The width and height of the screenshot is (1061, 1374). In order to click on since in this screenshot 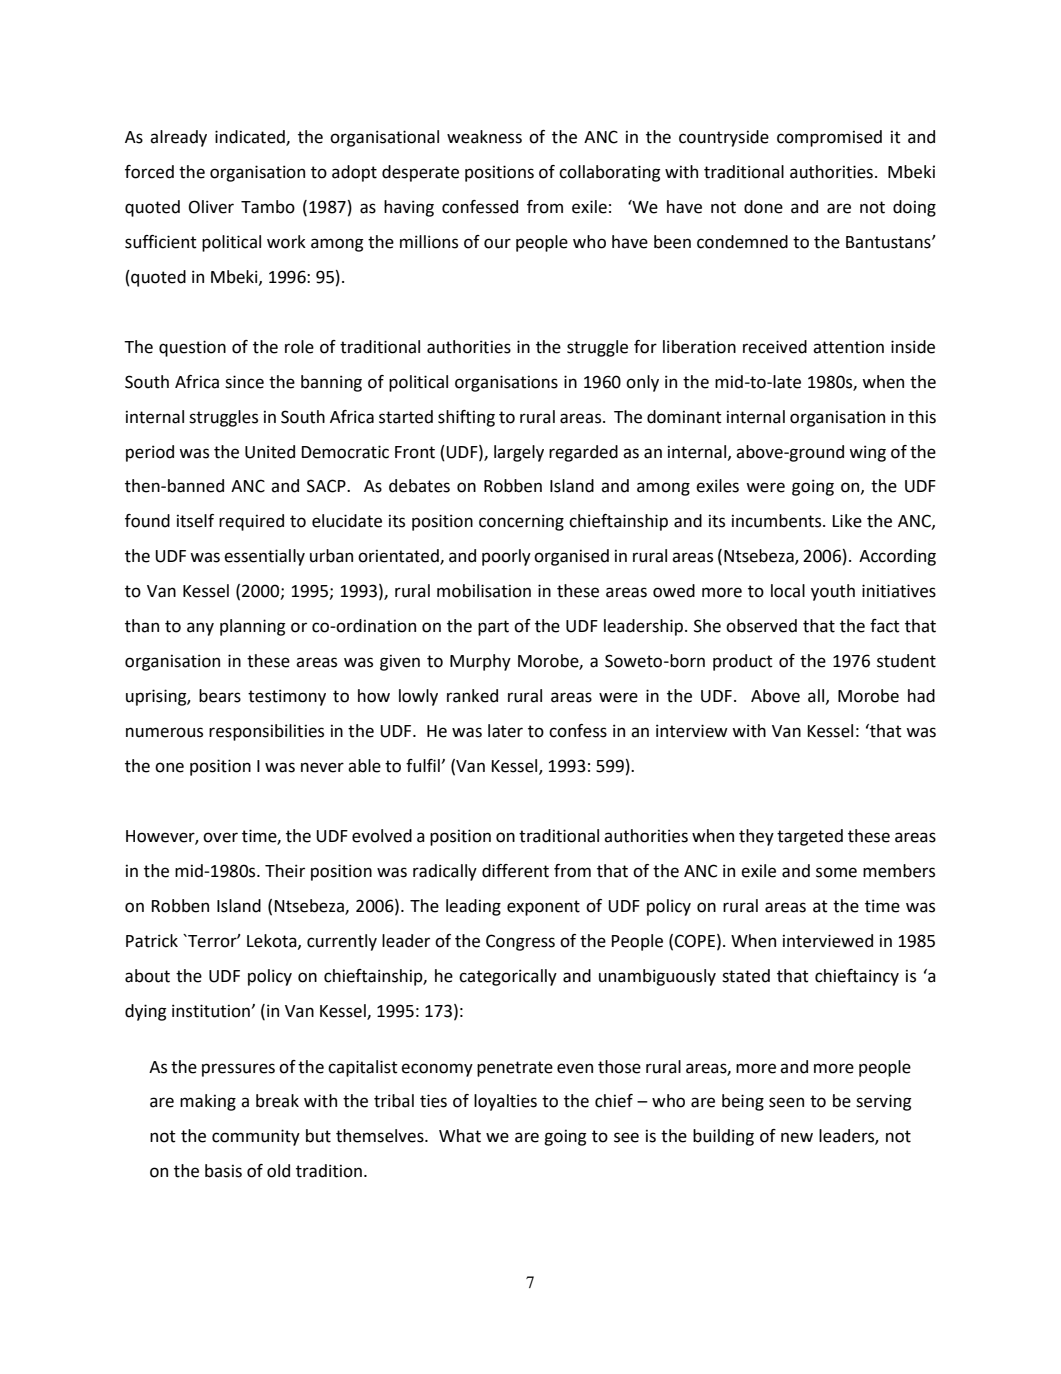, I will do `click(244, 382)`.
